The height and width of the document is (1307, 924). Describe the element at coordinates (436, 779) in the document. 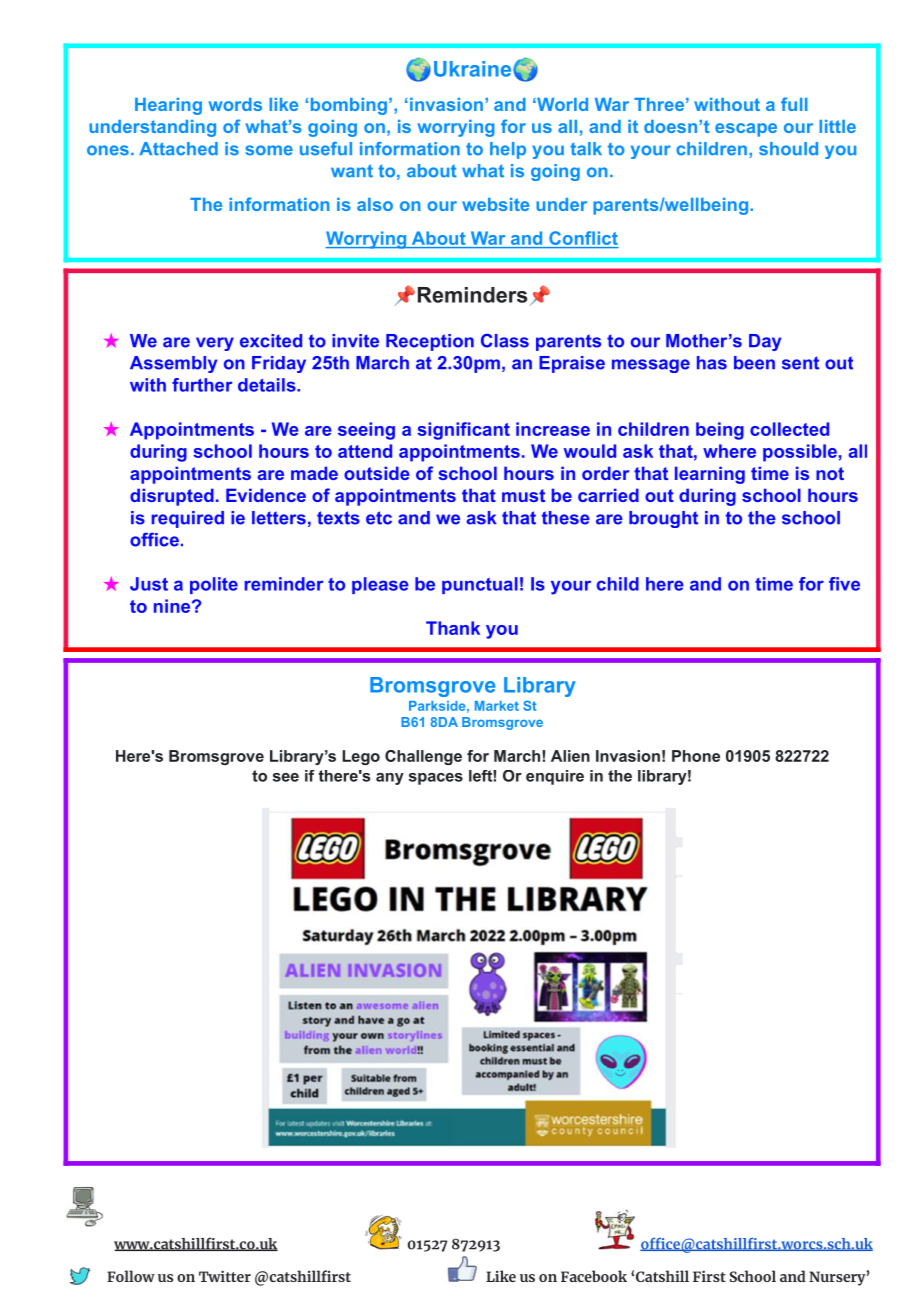

I see `spaces` at that location.
